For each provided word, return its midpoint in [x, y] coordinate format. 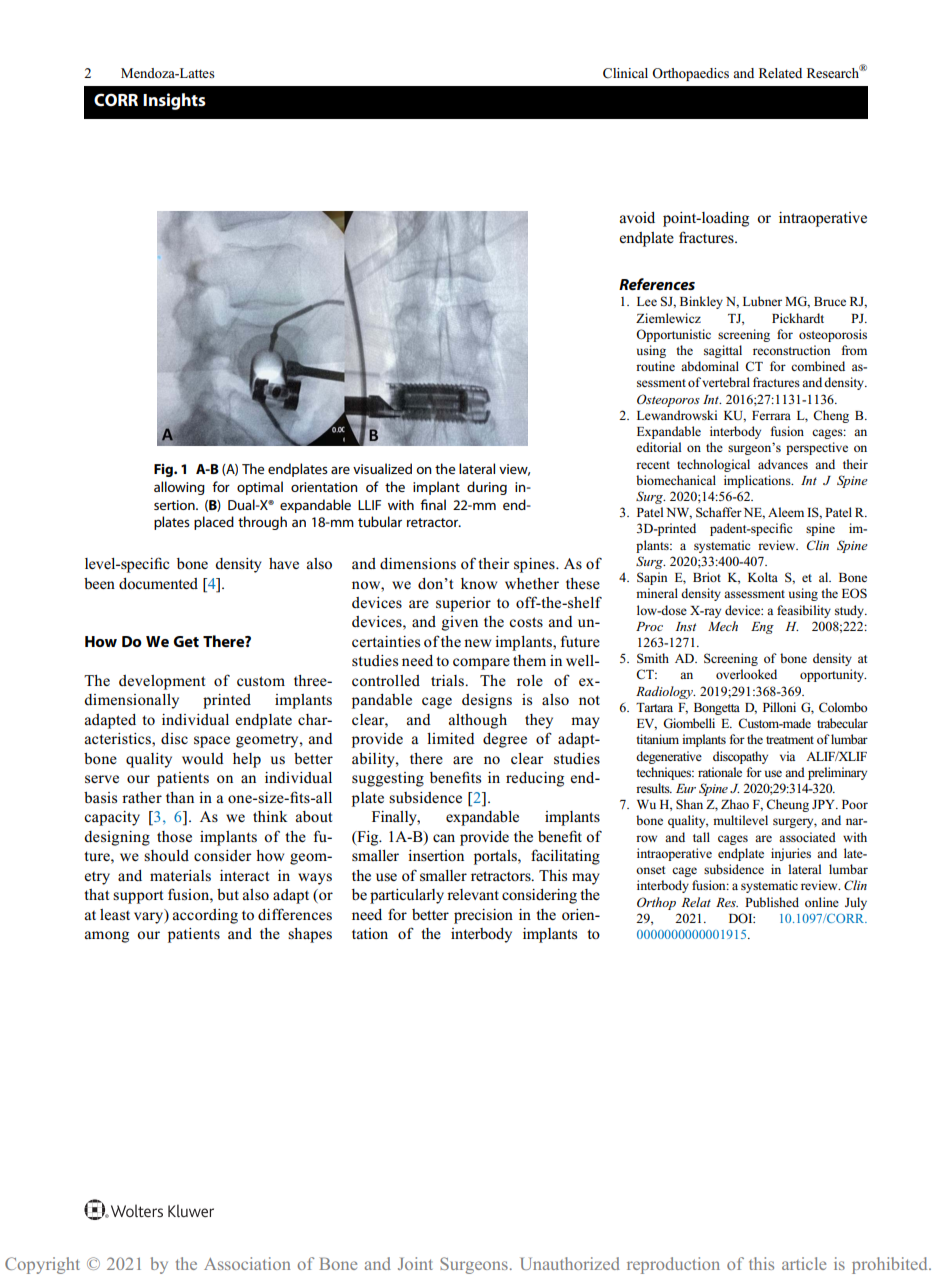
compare [481, 664]
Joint [415, 1263]
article [804, 1263]
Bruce [830, 301]
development [162, 682]
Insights [174, 101]
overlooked [746, 674]
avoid [637, 217]
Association [247, 1263]
